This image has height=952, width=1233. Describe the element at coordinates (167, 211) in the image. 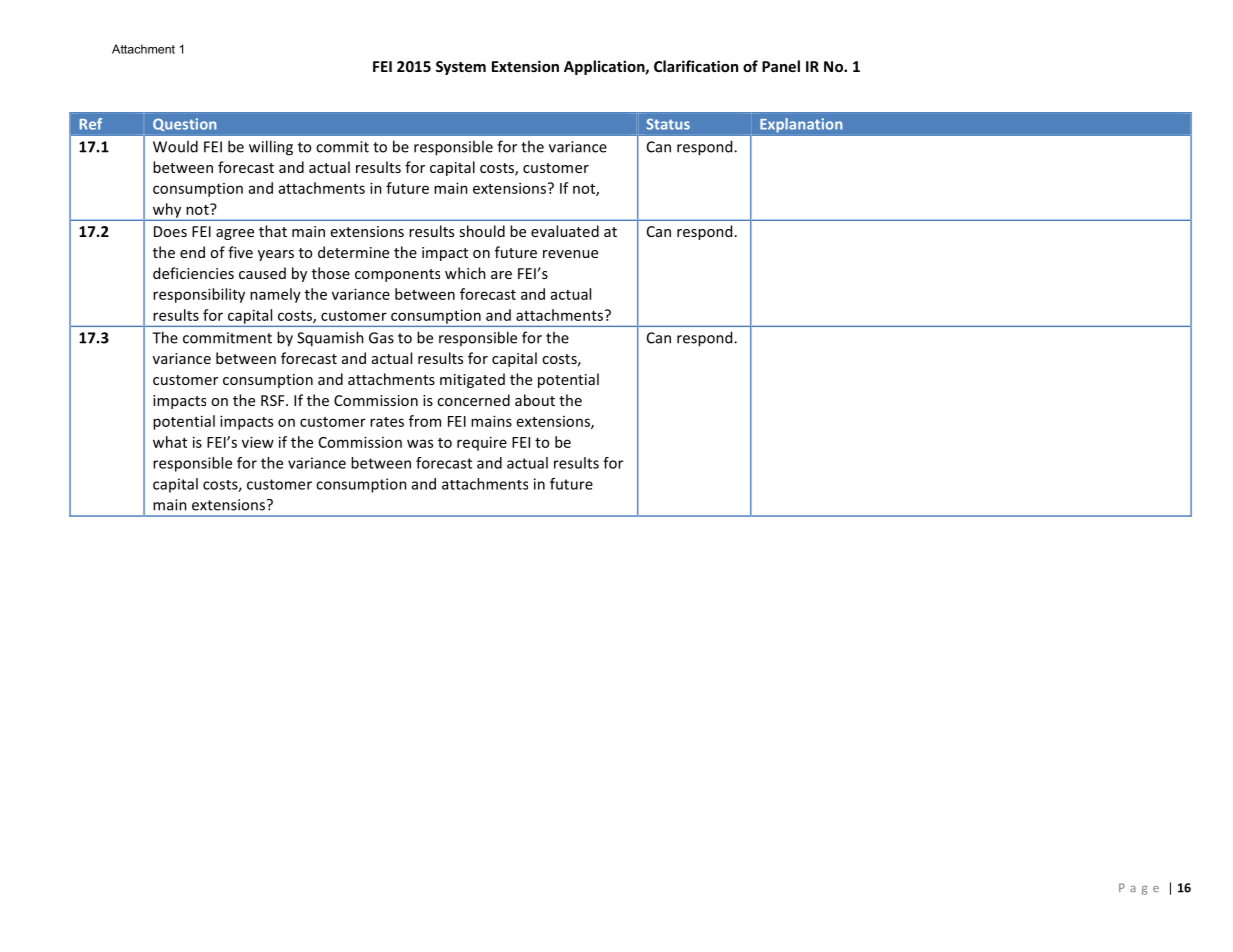

I see `why` at that location.
